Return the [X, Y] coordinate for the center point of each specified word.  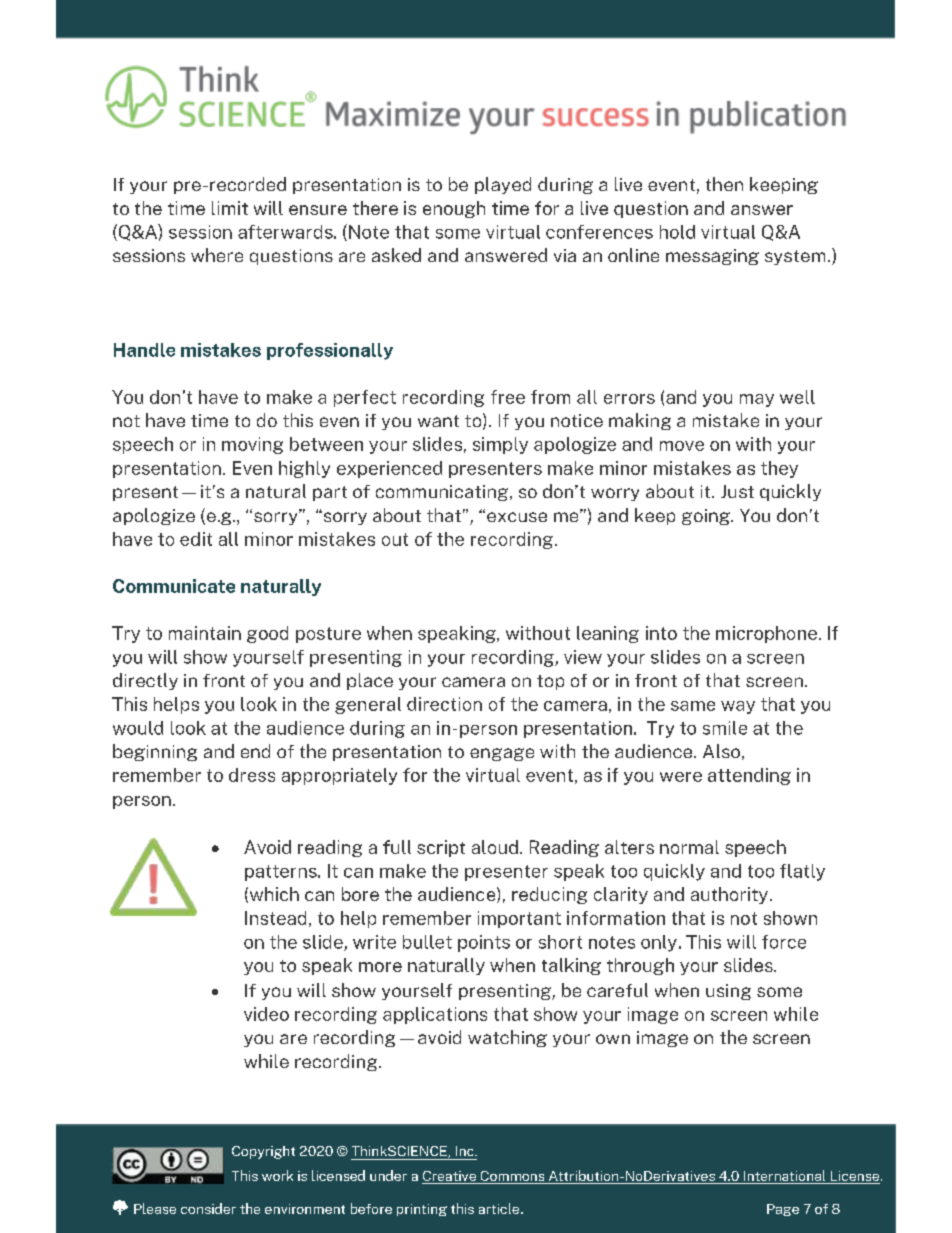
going [707, 517]
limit [230, 208]
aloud [495, 847]
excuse [517, 517]
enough [454, 209]
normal [689, 847]
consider [208, 1208]
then [724, 184]
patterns [282, 873]
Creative [450, 1177]
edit [196, 539]
